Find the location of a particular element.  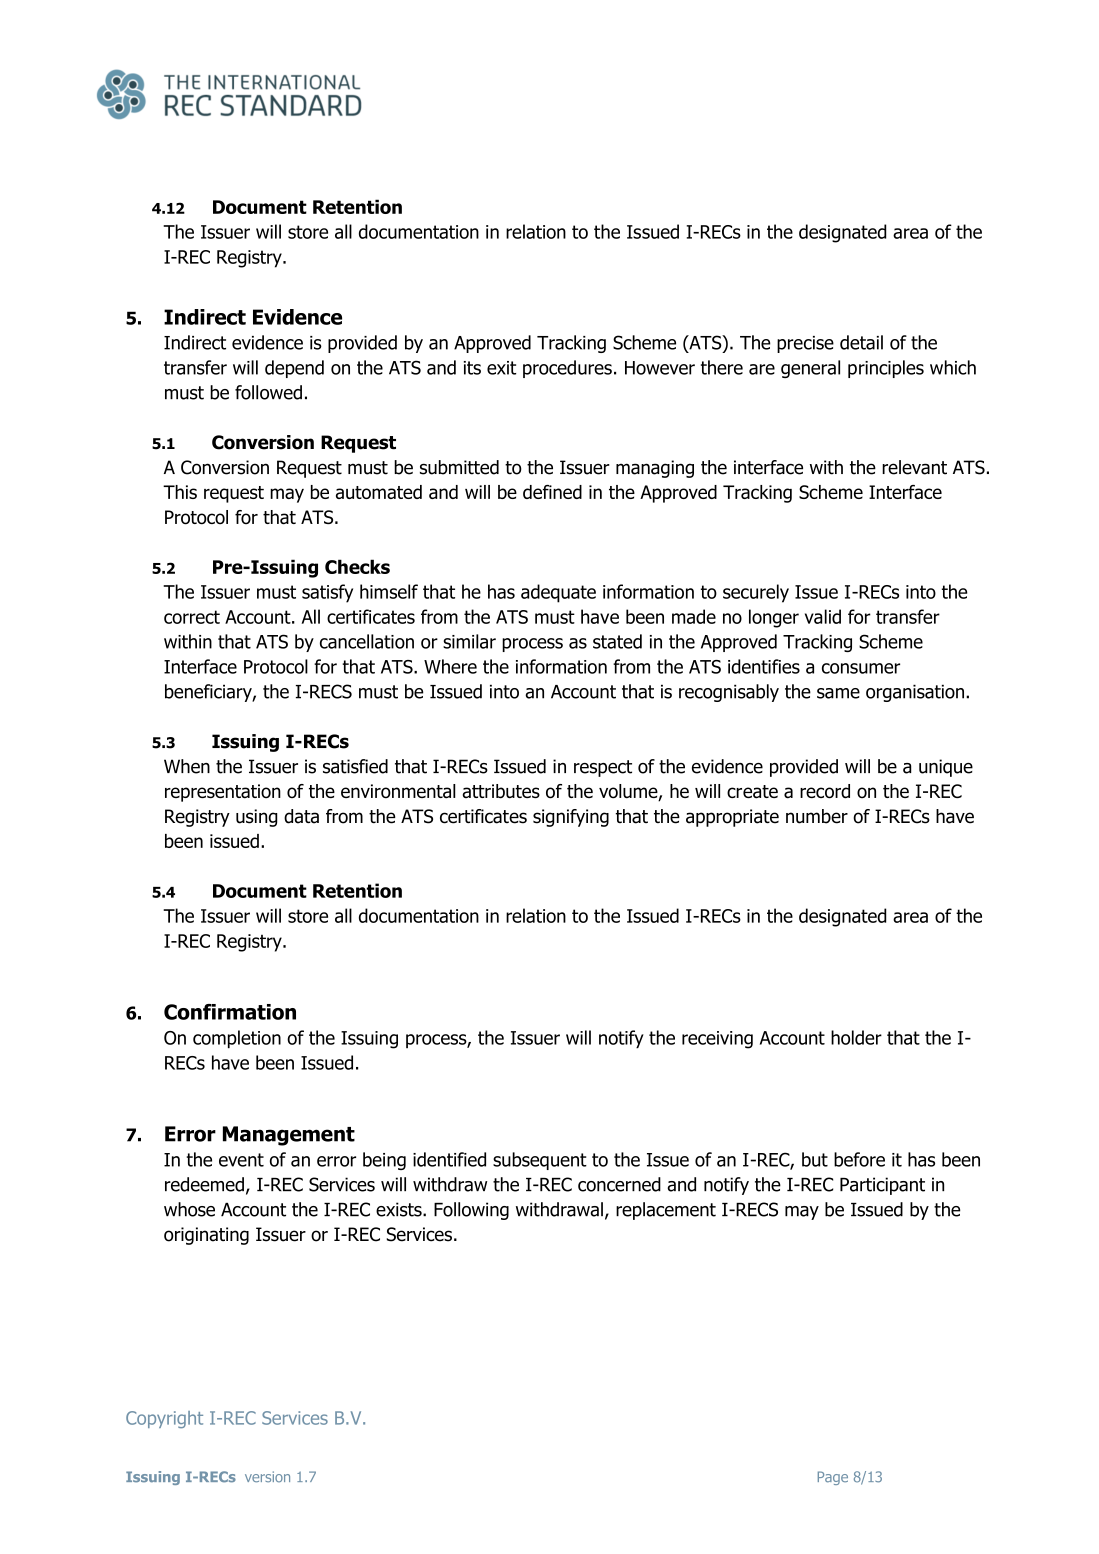

procedures is located at coordinates (567, 369).
